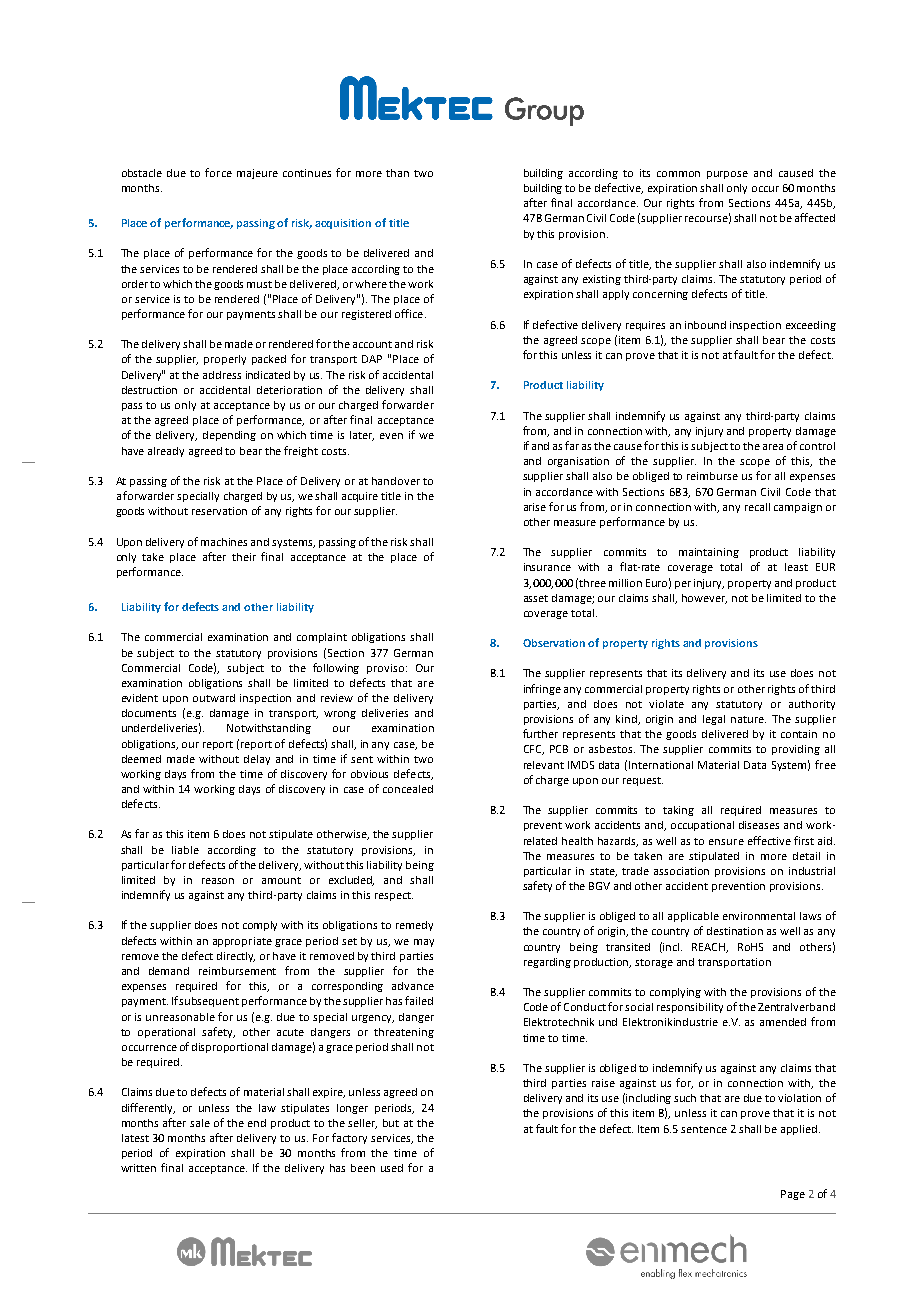 The image size is (924, 1308). Describe the element at coordinates (397, 173) in the screenshot. I see `than` at that location.
